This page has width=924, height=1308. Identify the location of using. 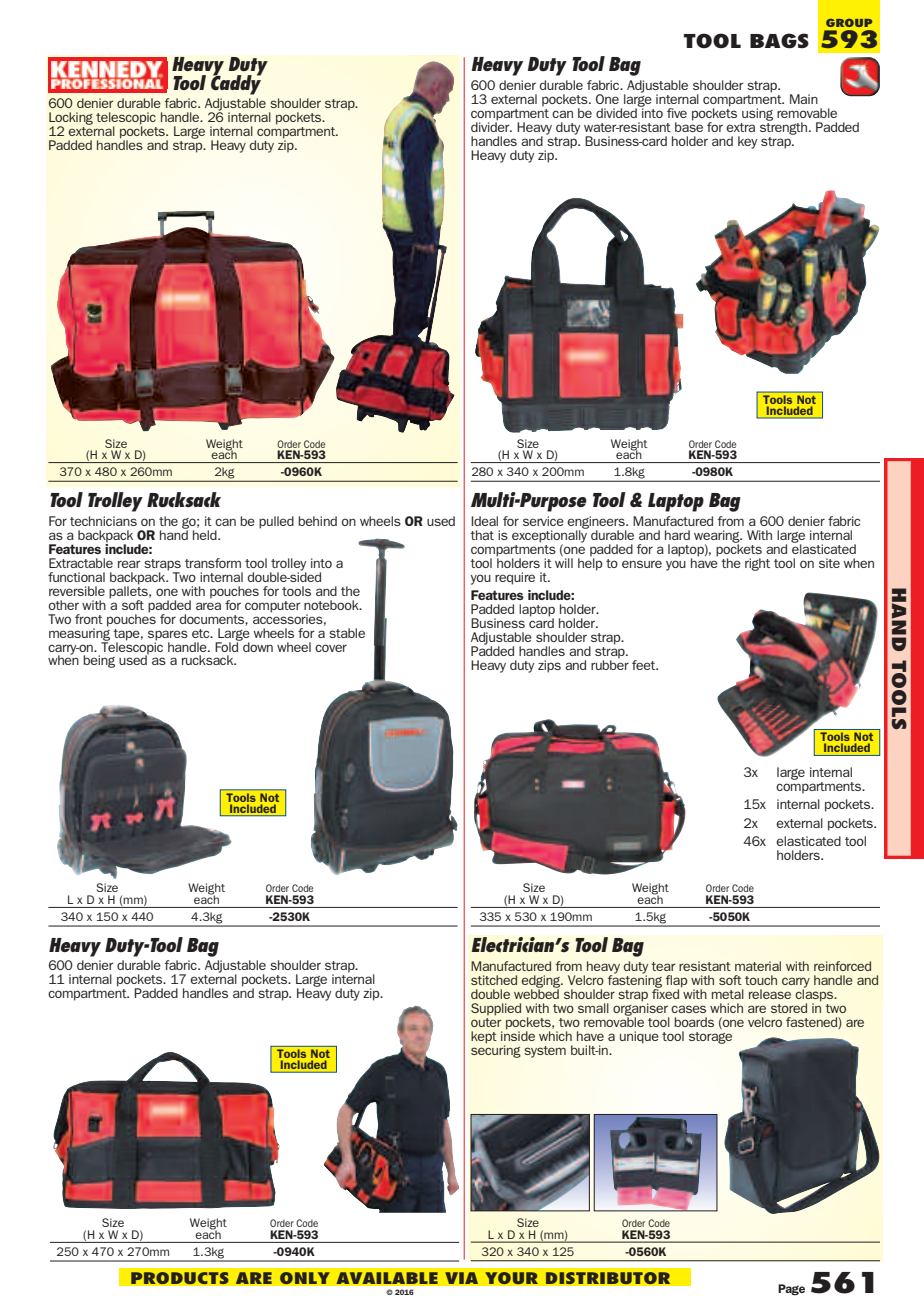
(757, 114).
